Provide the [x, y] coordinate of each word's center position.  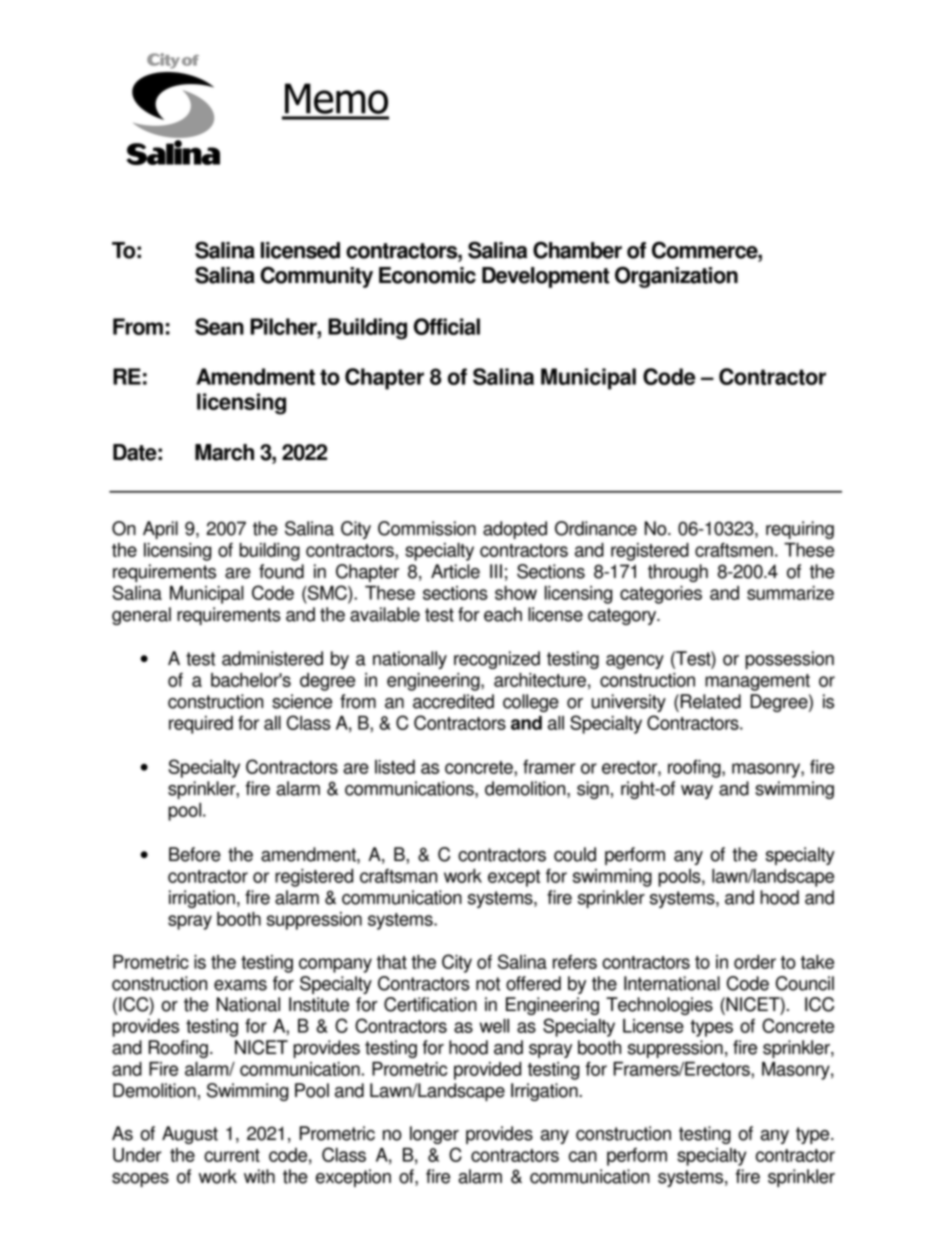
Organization [676, 277]
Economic [427, 275]
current [232, 1155]
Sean [219, 326]
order [755, 962]
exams [240, 985]
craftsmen [734, 549]
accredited [453, 701]
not [488, 984]
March [224, 452]
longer [434, 1135]
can [583, 1156]
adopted [515, 530]
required [201, 725]
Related [710, 701]
